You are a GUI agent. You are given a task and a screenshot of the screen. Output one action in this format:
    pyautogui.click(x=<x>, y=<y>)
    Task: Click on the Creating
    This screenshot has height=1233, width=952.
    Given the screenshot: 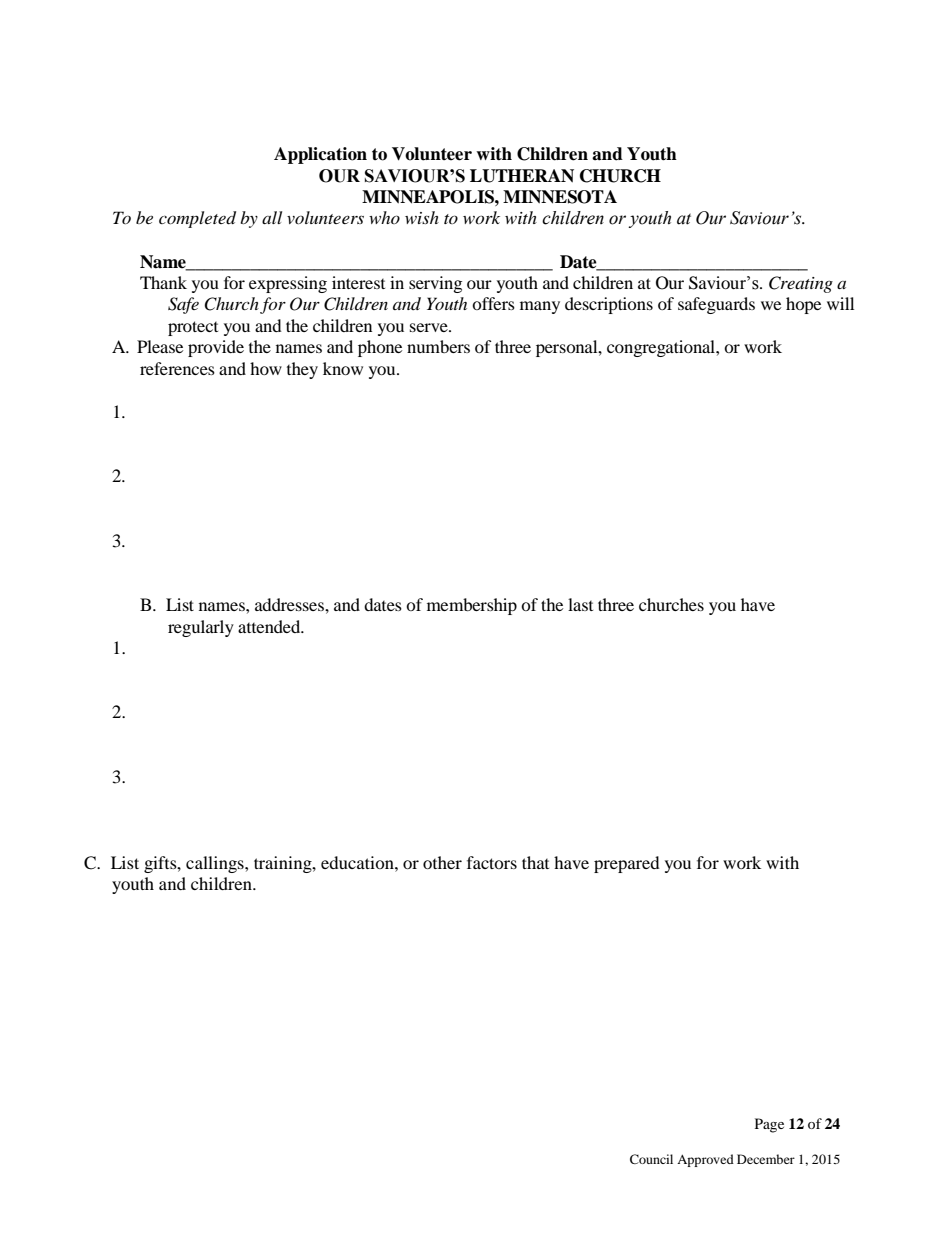 What is the action you would take?
    pyautogui.click(x=801, y=284)
